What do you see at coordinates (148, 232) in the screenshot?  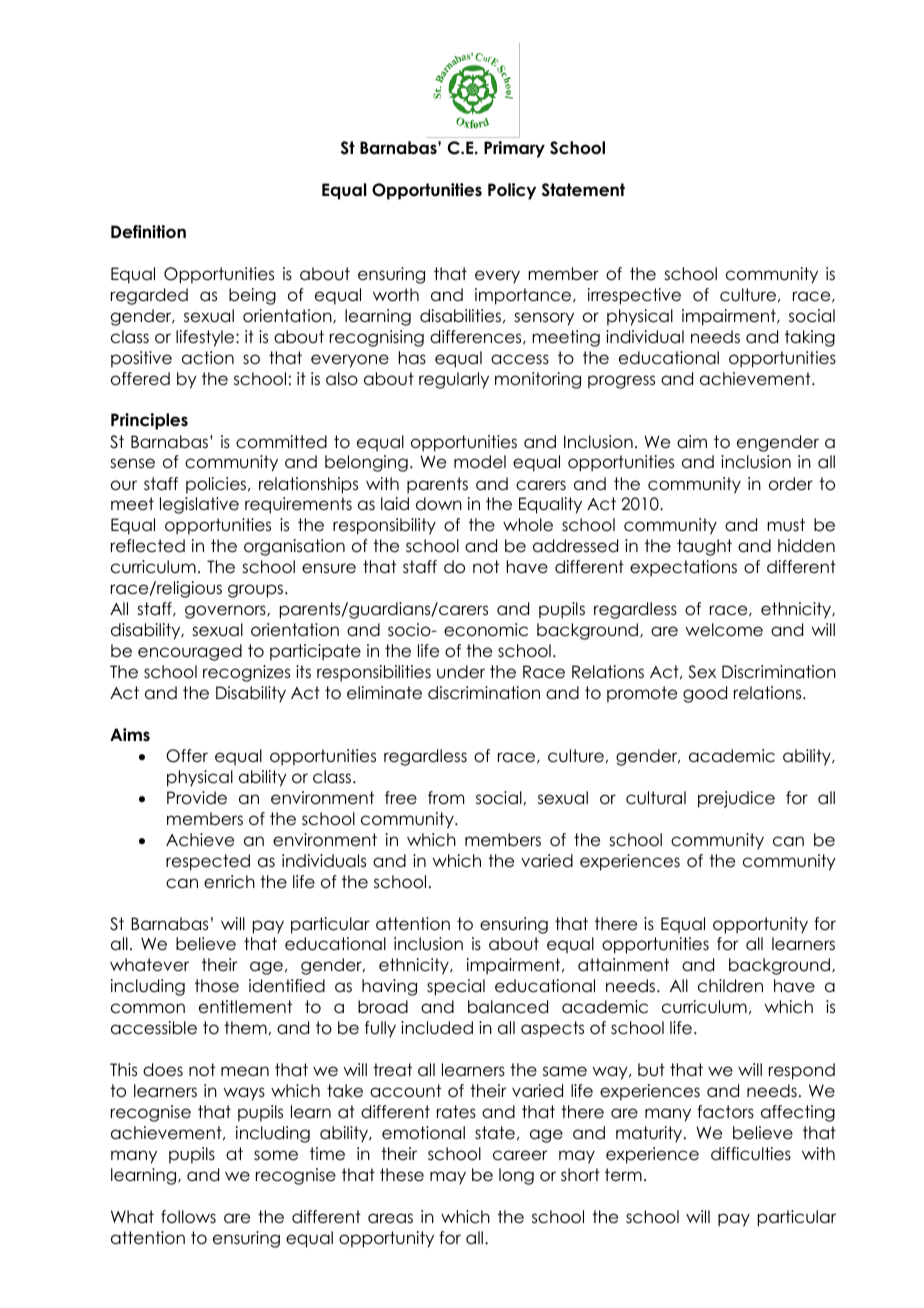 I see `Definition` at bounding box center [148, 232].
